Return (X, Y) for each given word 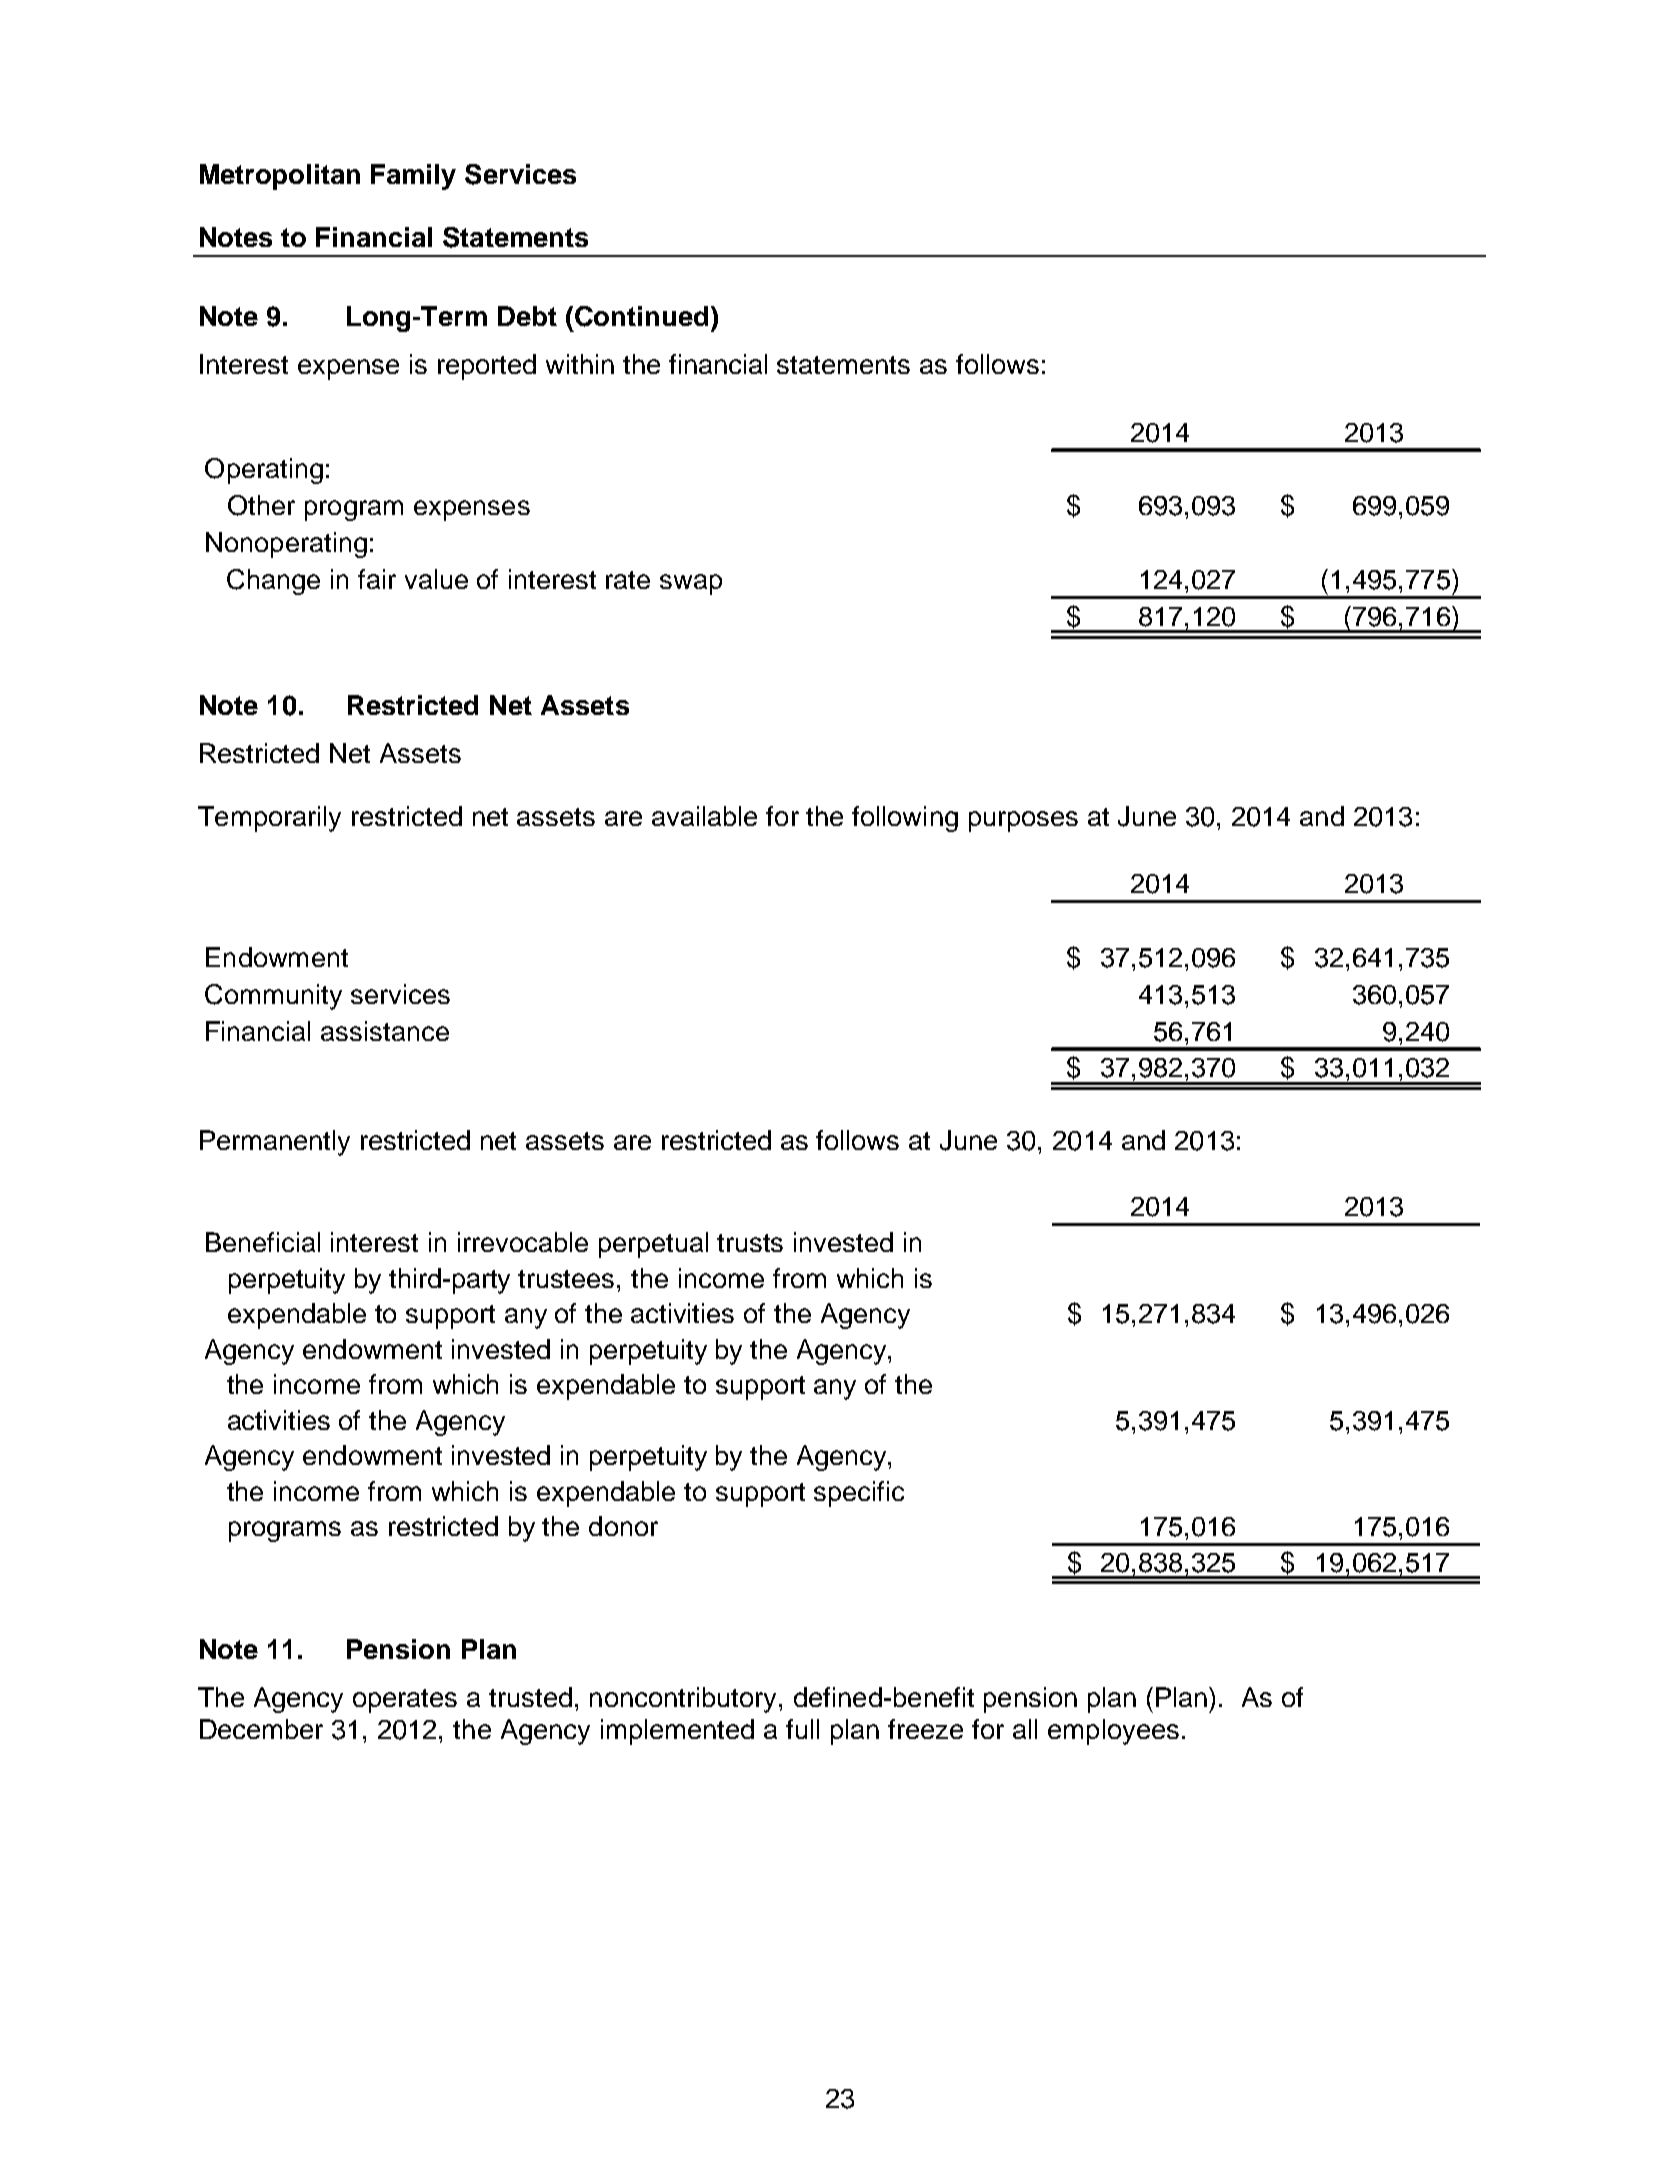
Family (413, 177)
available (704, 816)
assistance (385, 1031)
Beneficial (263, 1242)
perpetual (653, 1245)
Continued (641, 316)
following (905, 819)
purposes (1023, 821)
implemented (677, 1732)
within (580, 364)
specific (859, 1494)
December (261, 1729)
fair (377, 579)
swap (691, 584)
